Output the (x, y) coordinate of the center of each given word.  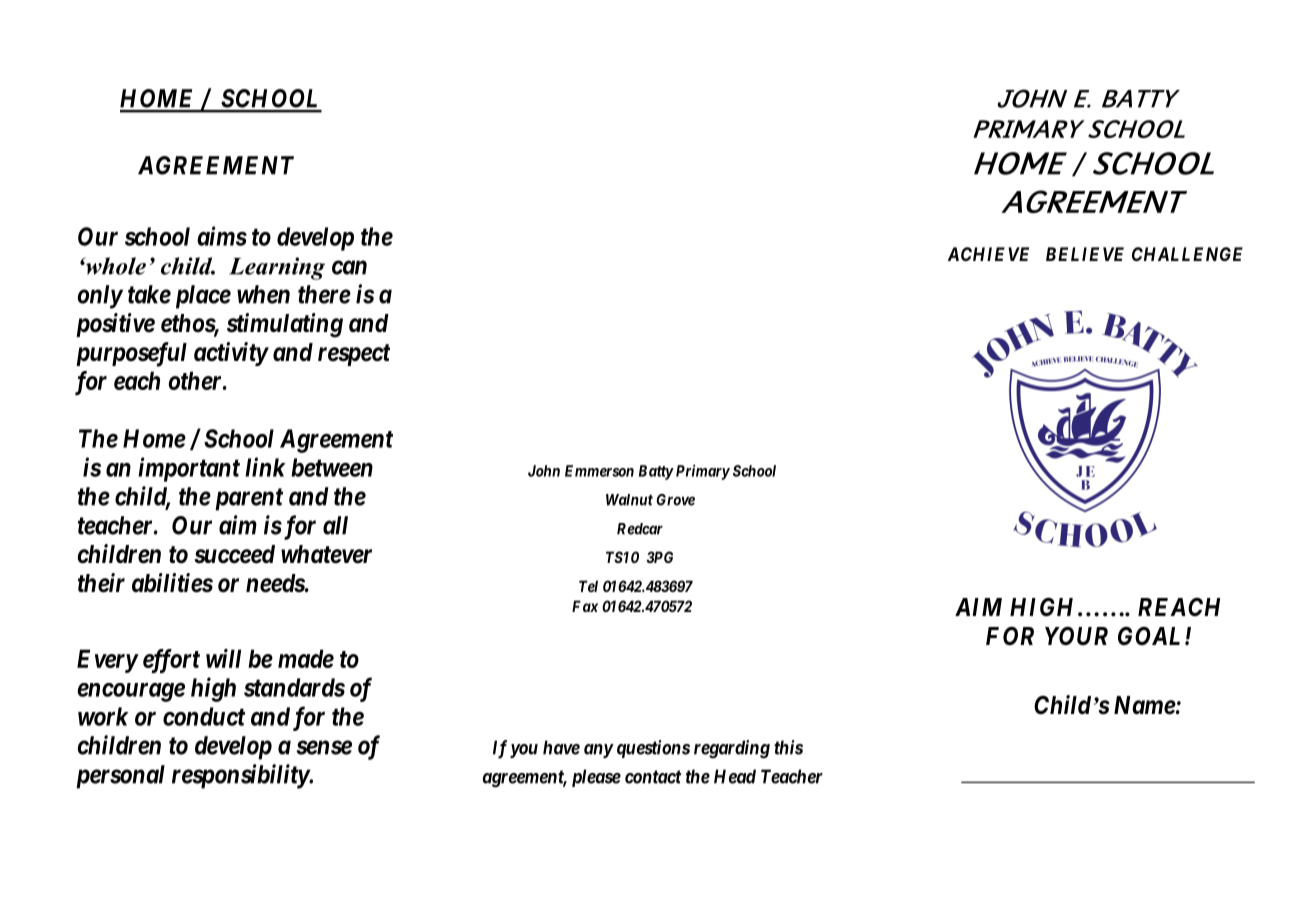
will (223, 658)
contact (653, 777)
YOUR (1076, 636)
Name (1145, 705)
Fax (585, 606)
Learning (277, 268)
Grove (675, 500)
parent (249, 499)
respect (354, 355)
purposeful (131, 354)
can (349, 267)
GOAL (1152, 635)
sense (324, 747)
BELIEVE (1085, 254)
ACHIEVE (988, 254)
